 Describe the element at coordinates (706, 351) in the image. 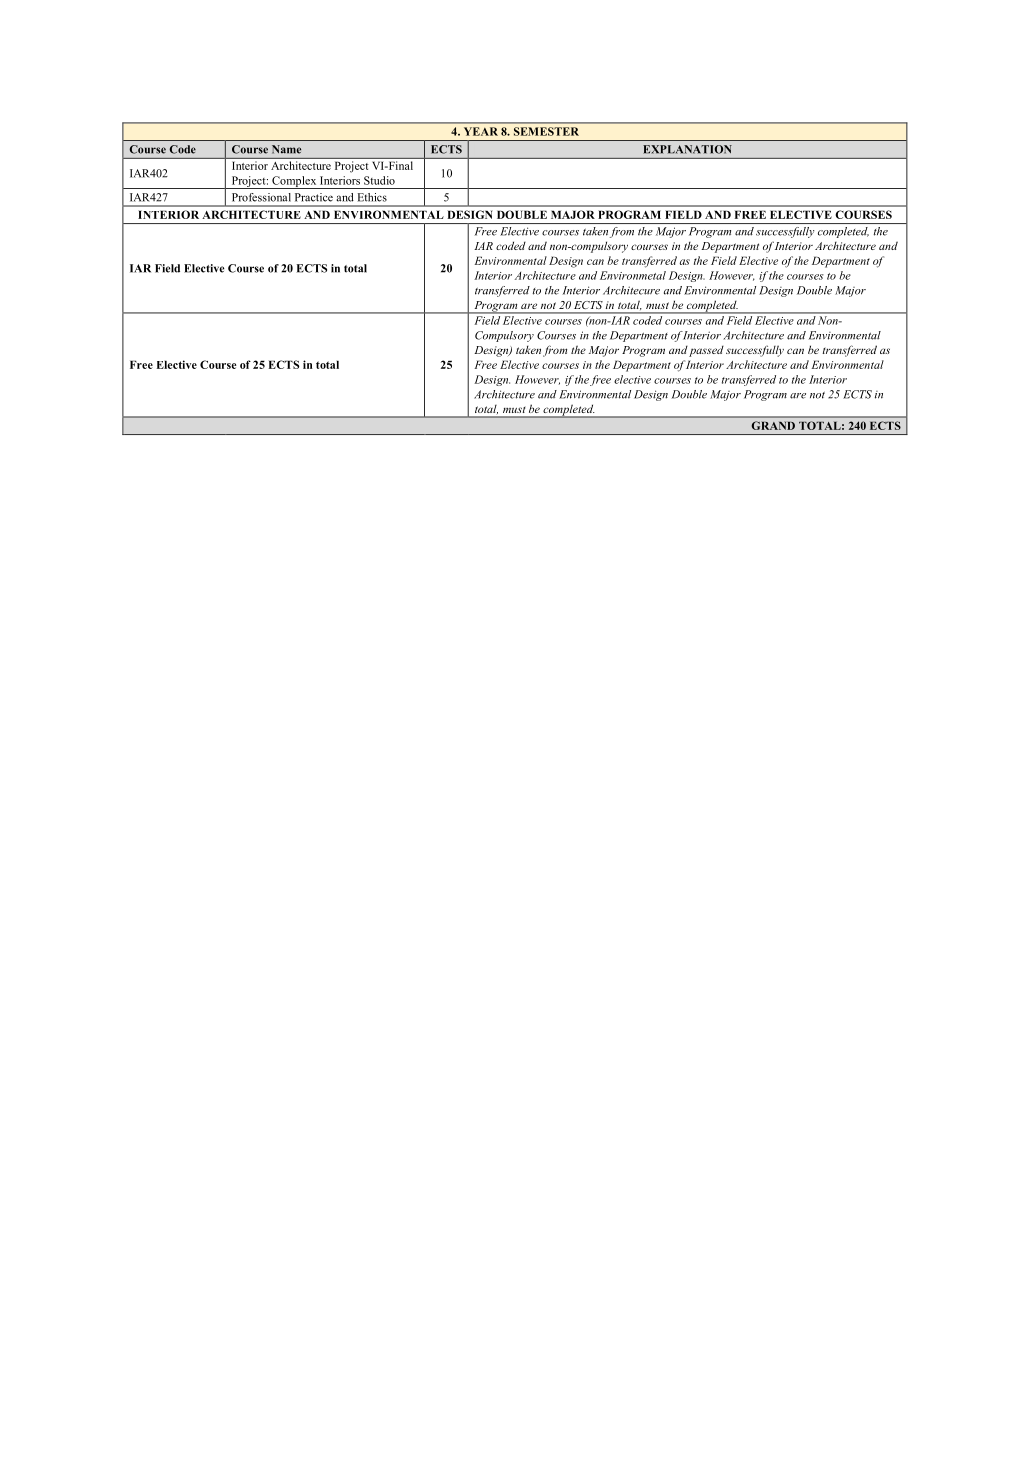

I see `passed` at that location.
